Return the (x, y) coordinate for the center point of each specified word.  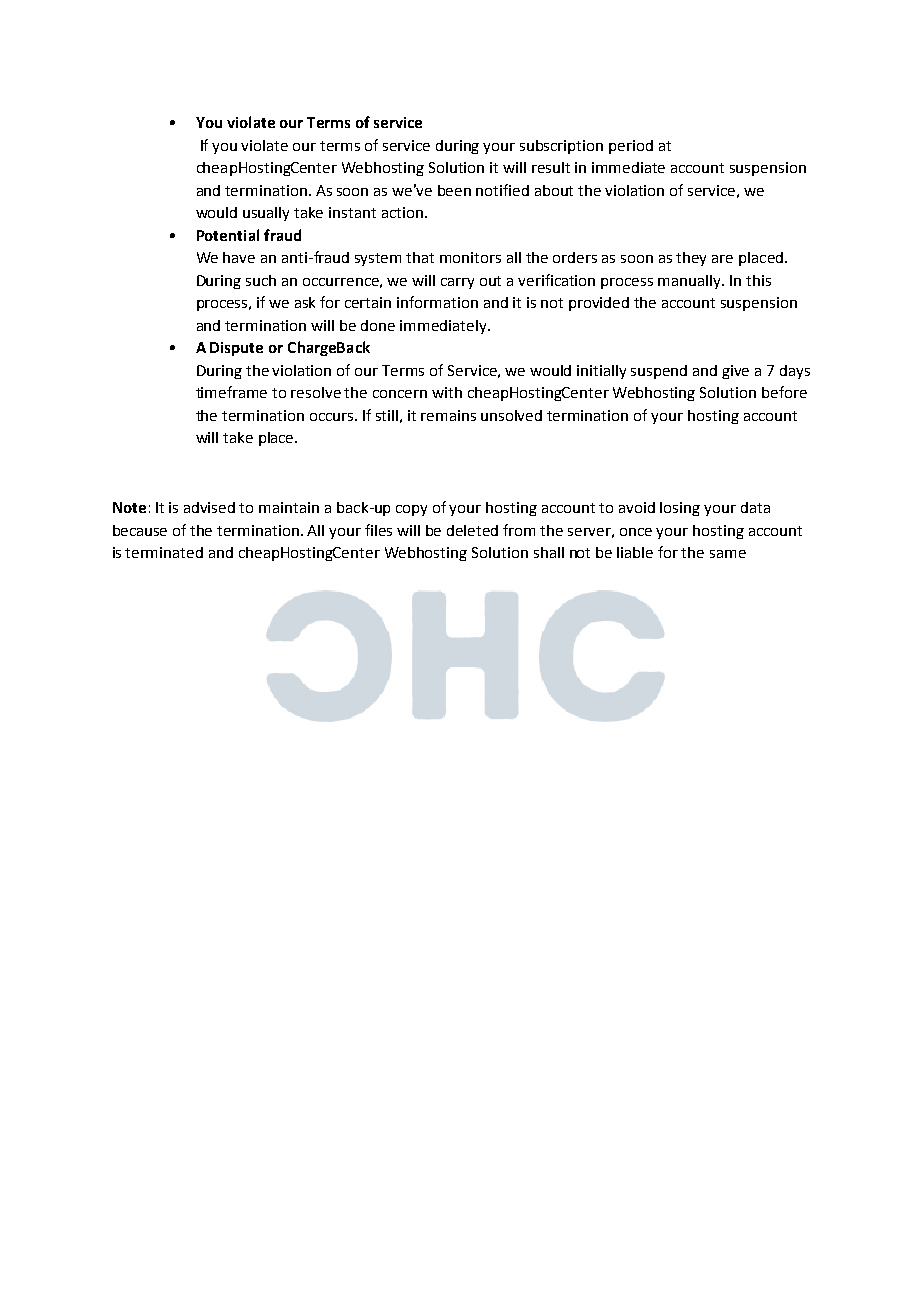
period (631, 147)
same (728, 554)
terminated (164, 552)
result (551, 167)
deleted (472, 530)
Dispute (236, 349)
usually (266, 214)
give (735, 372)
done (378, 325)
